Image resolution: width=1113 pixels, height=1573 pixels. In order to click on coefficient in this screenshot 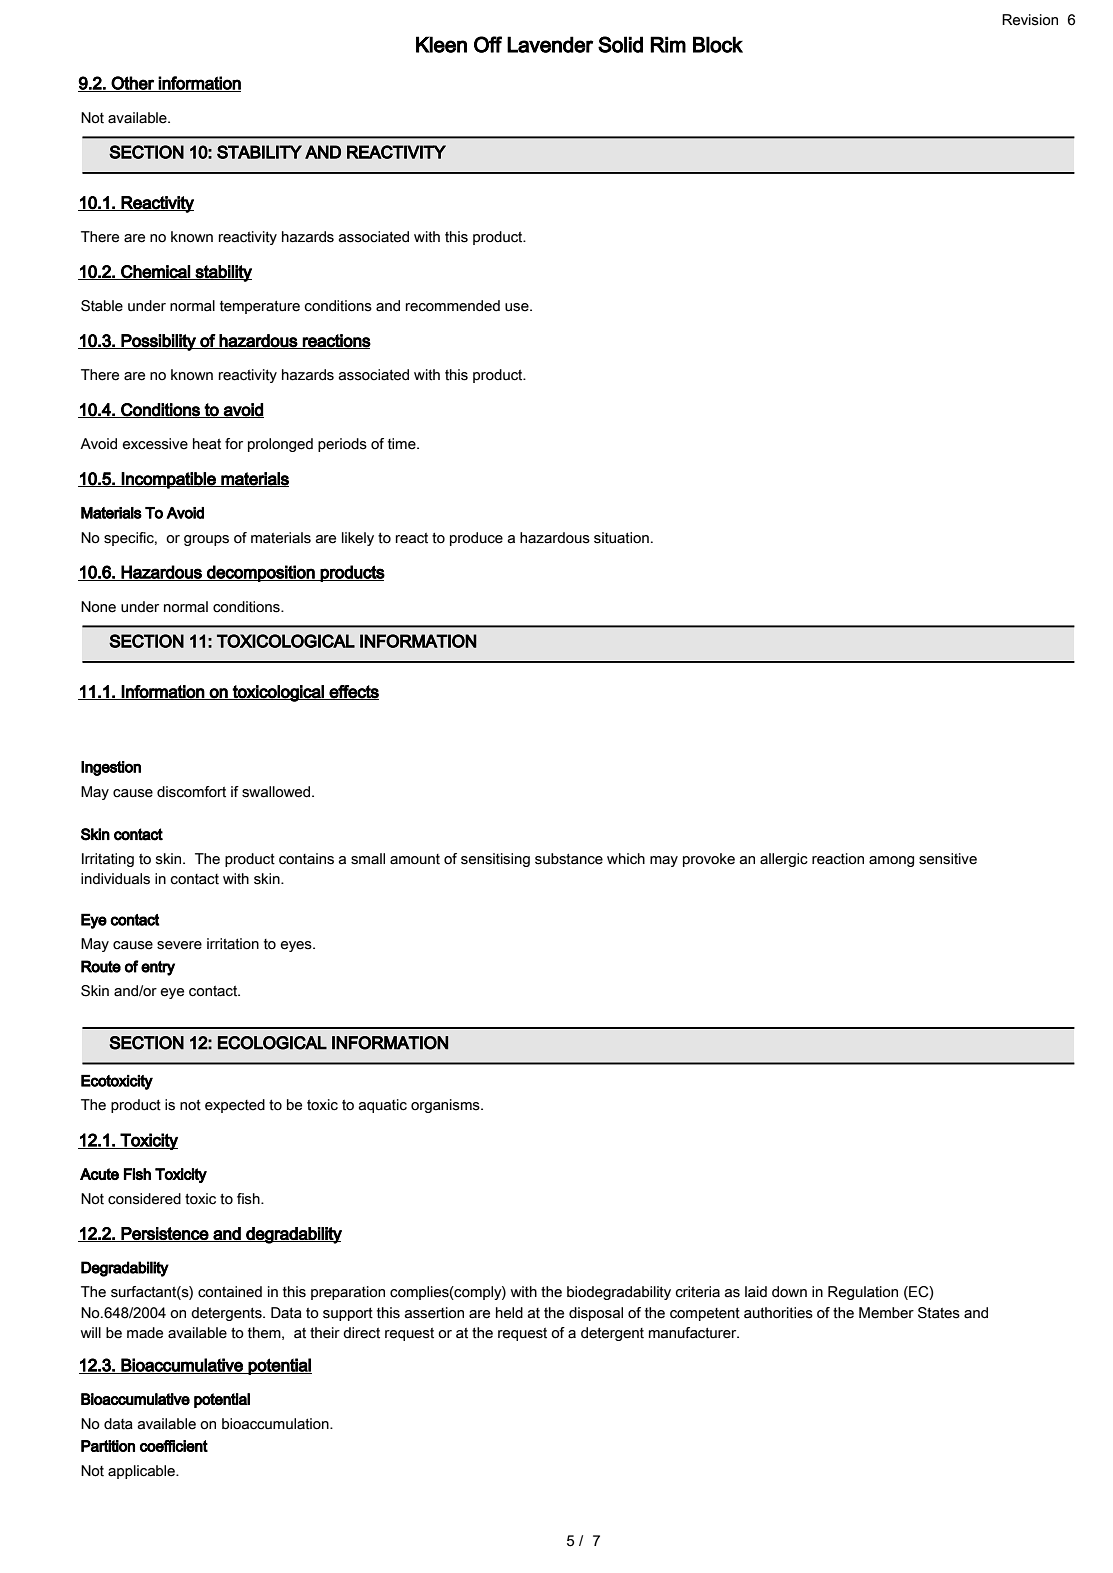, I will do `click(174, 1446)`.
